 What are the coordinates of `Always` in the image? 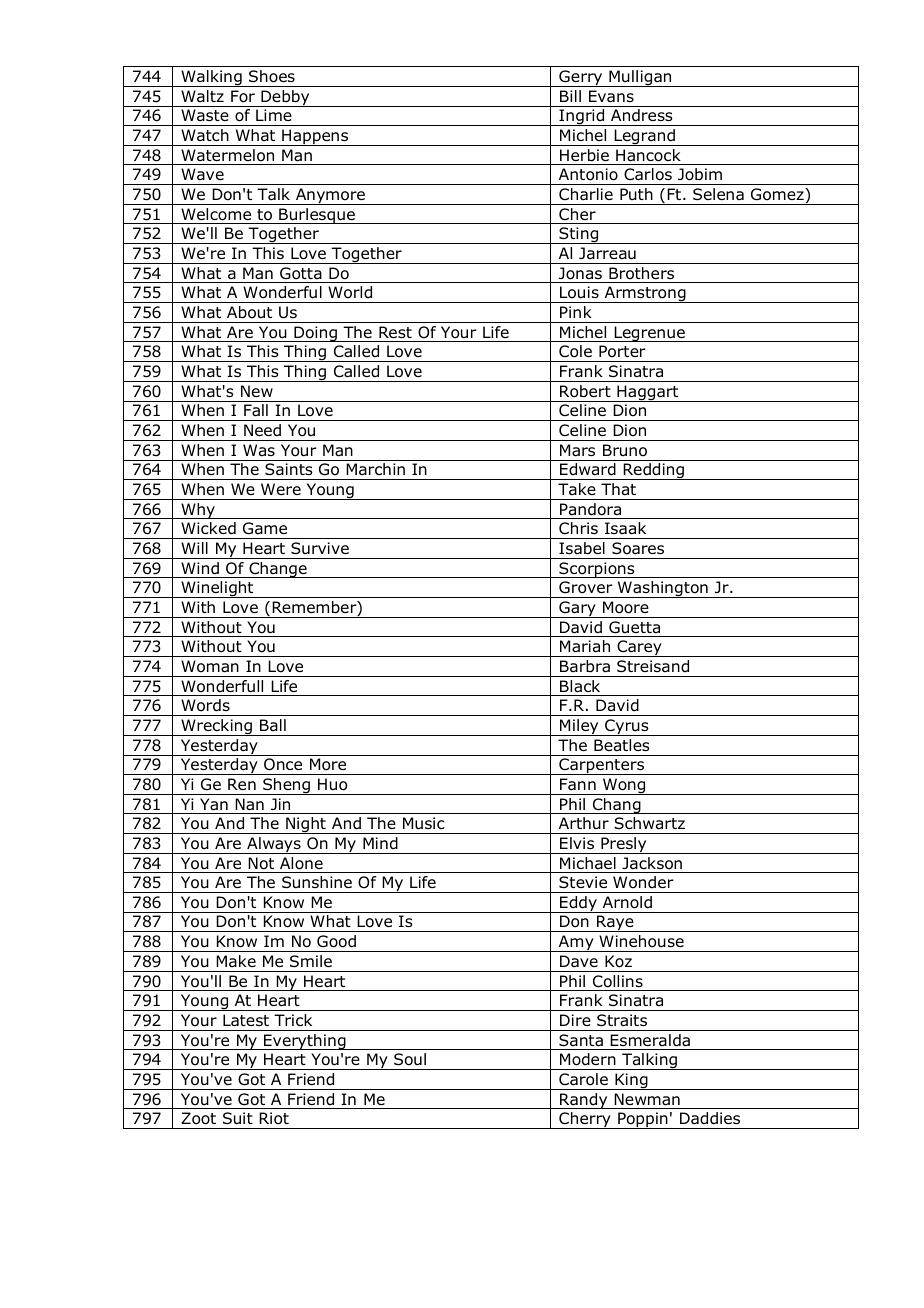 It's located at (274, 845).
